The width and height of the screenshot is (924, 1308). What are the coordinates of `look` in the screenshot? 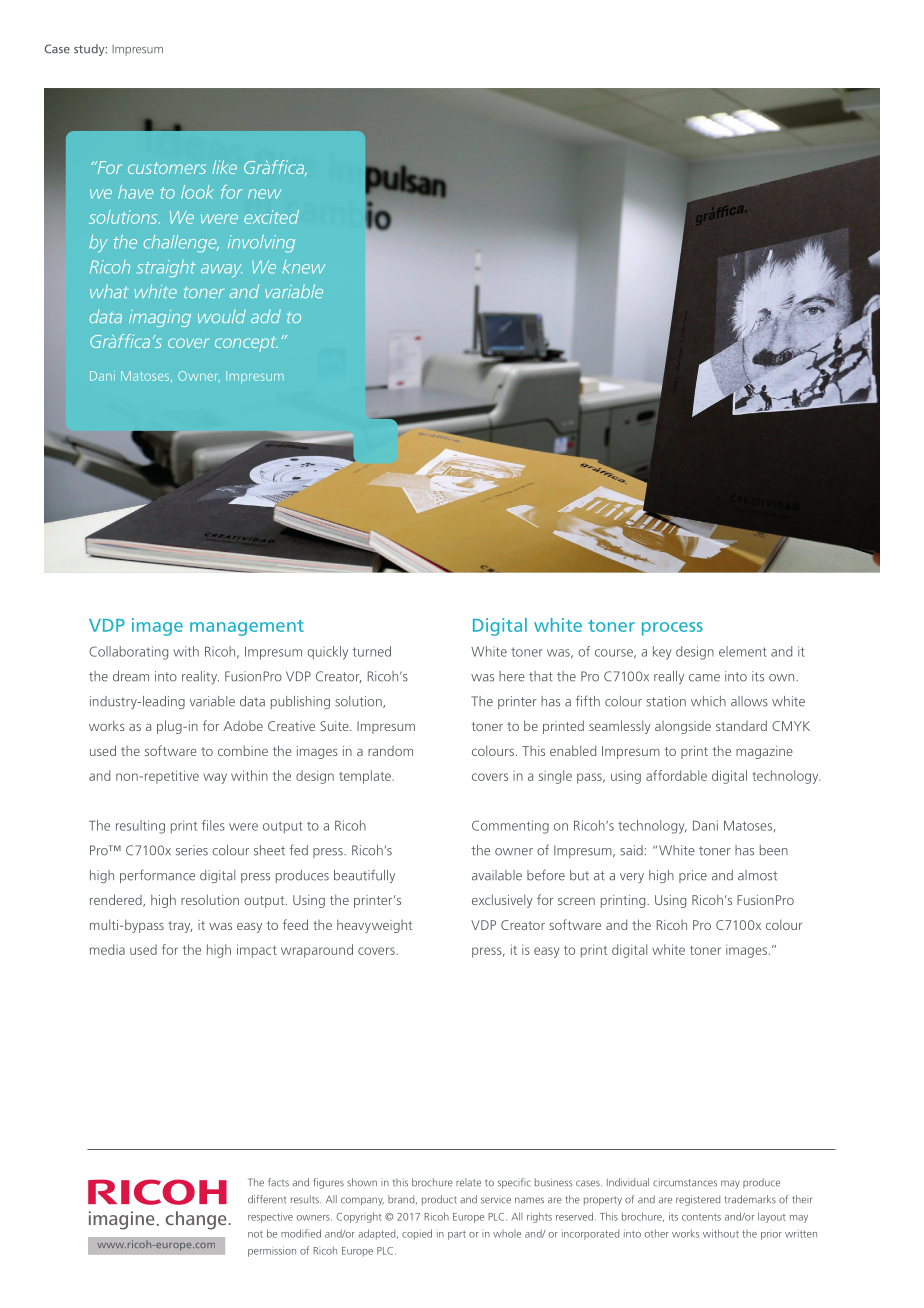 It's located at (197, 192).
